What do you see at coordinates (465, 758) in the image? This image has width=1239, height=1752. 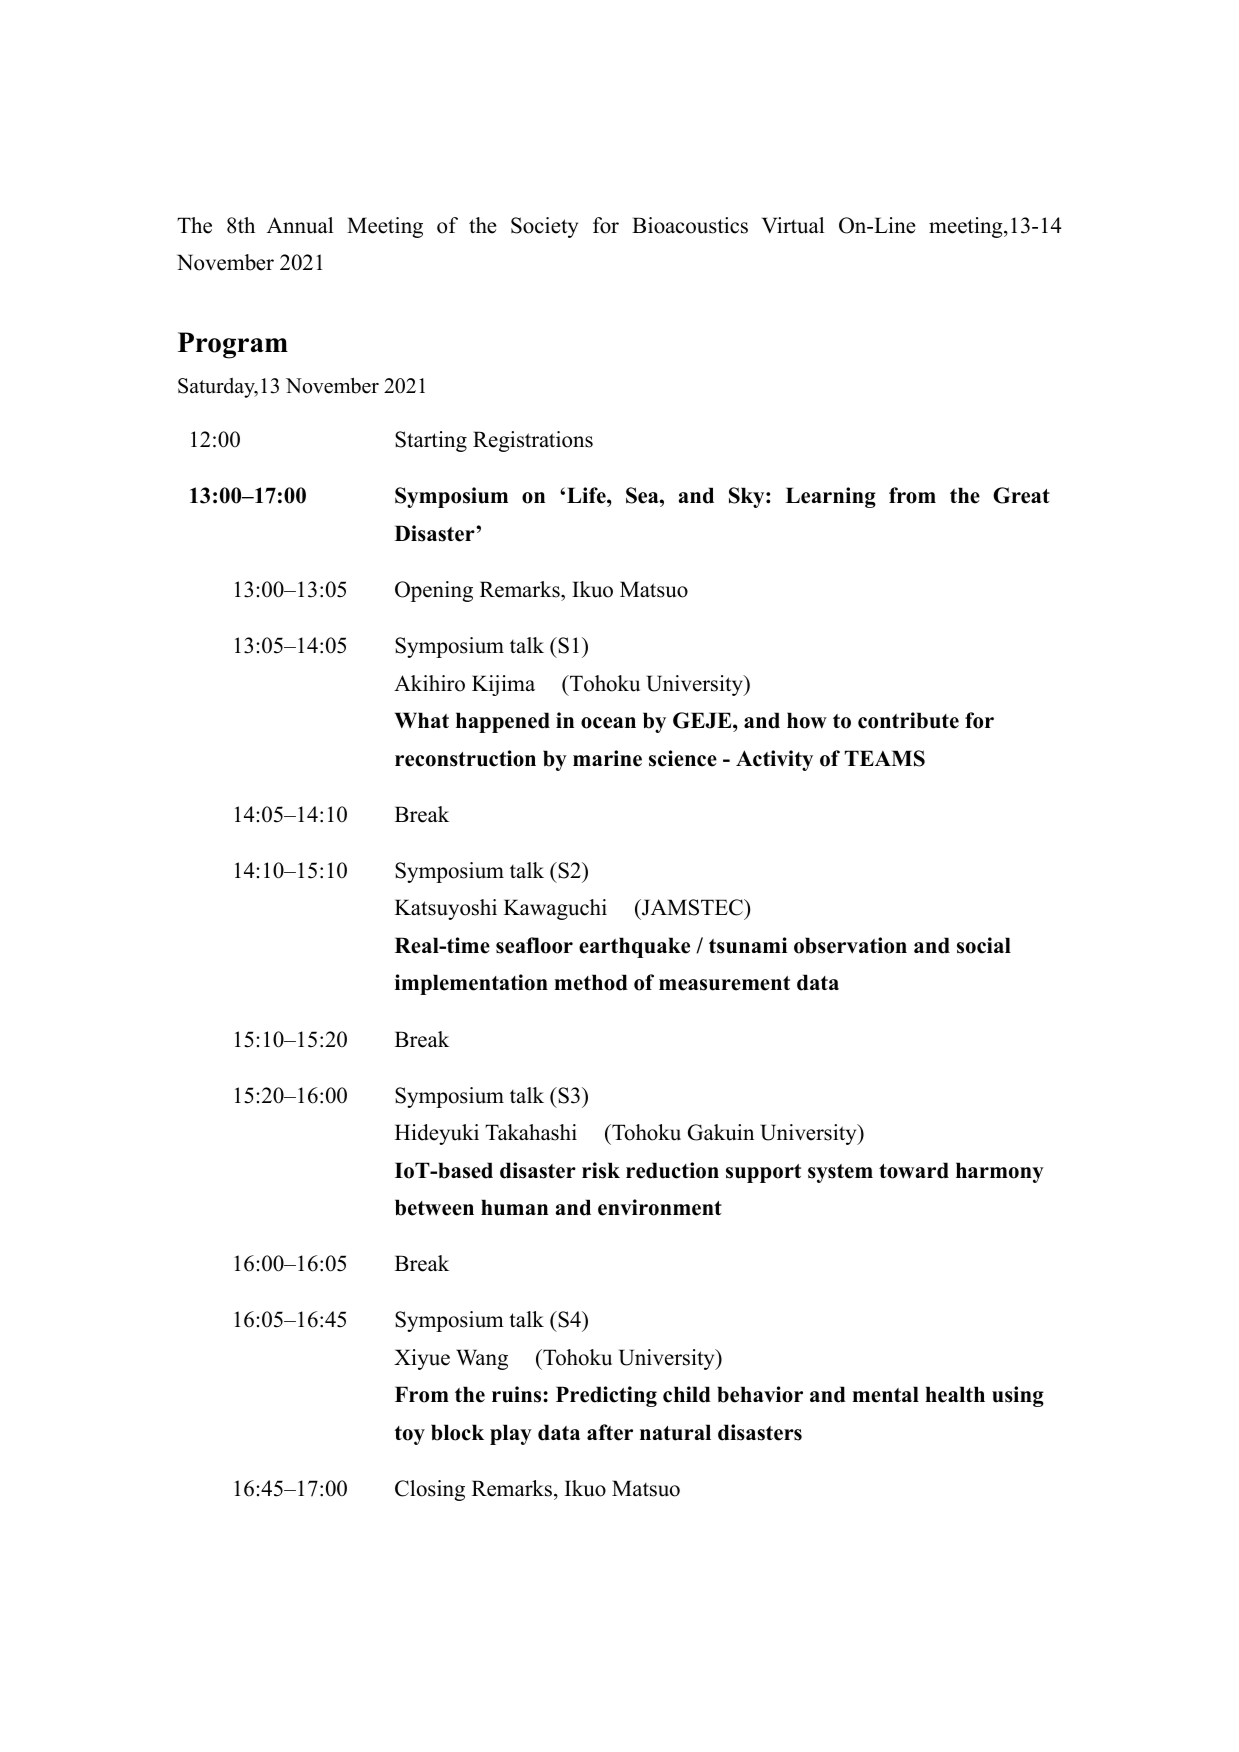 I see `reconstruction` at bounding box center [465, 758].
